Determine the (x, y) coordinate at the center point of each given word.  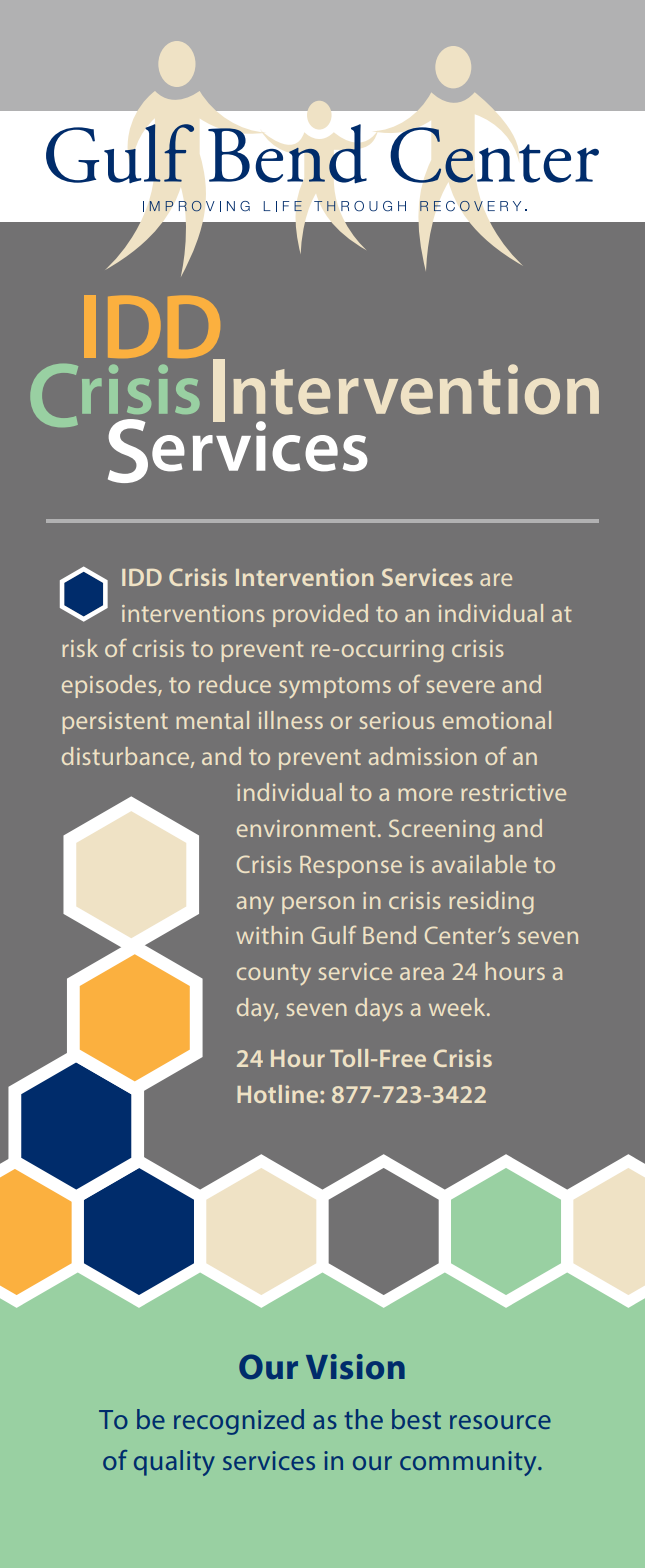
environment (306, 828)
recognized (239, 1422)
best (416, 1419)
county (274, 975)
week (458, 1007)
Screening (442, 830)
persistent (115, 723)
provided (320, 615)
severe (461, 686)
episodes (110, 686)
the (363, 1419)
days (379, 1010)
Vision (355, 1366)
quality (174, 1463)
